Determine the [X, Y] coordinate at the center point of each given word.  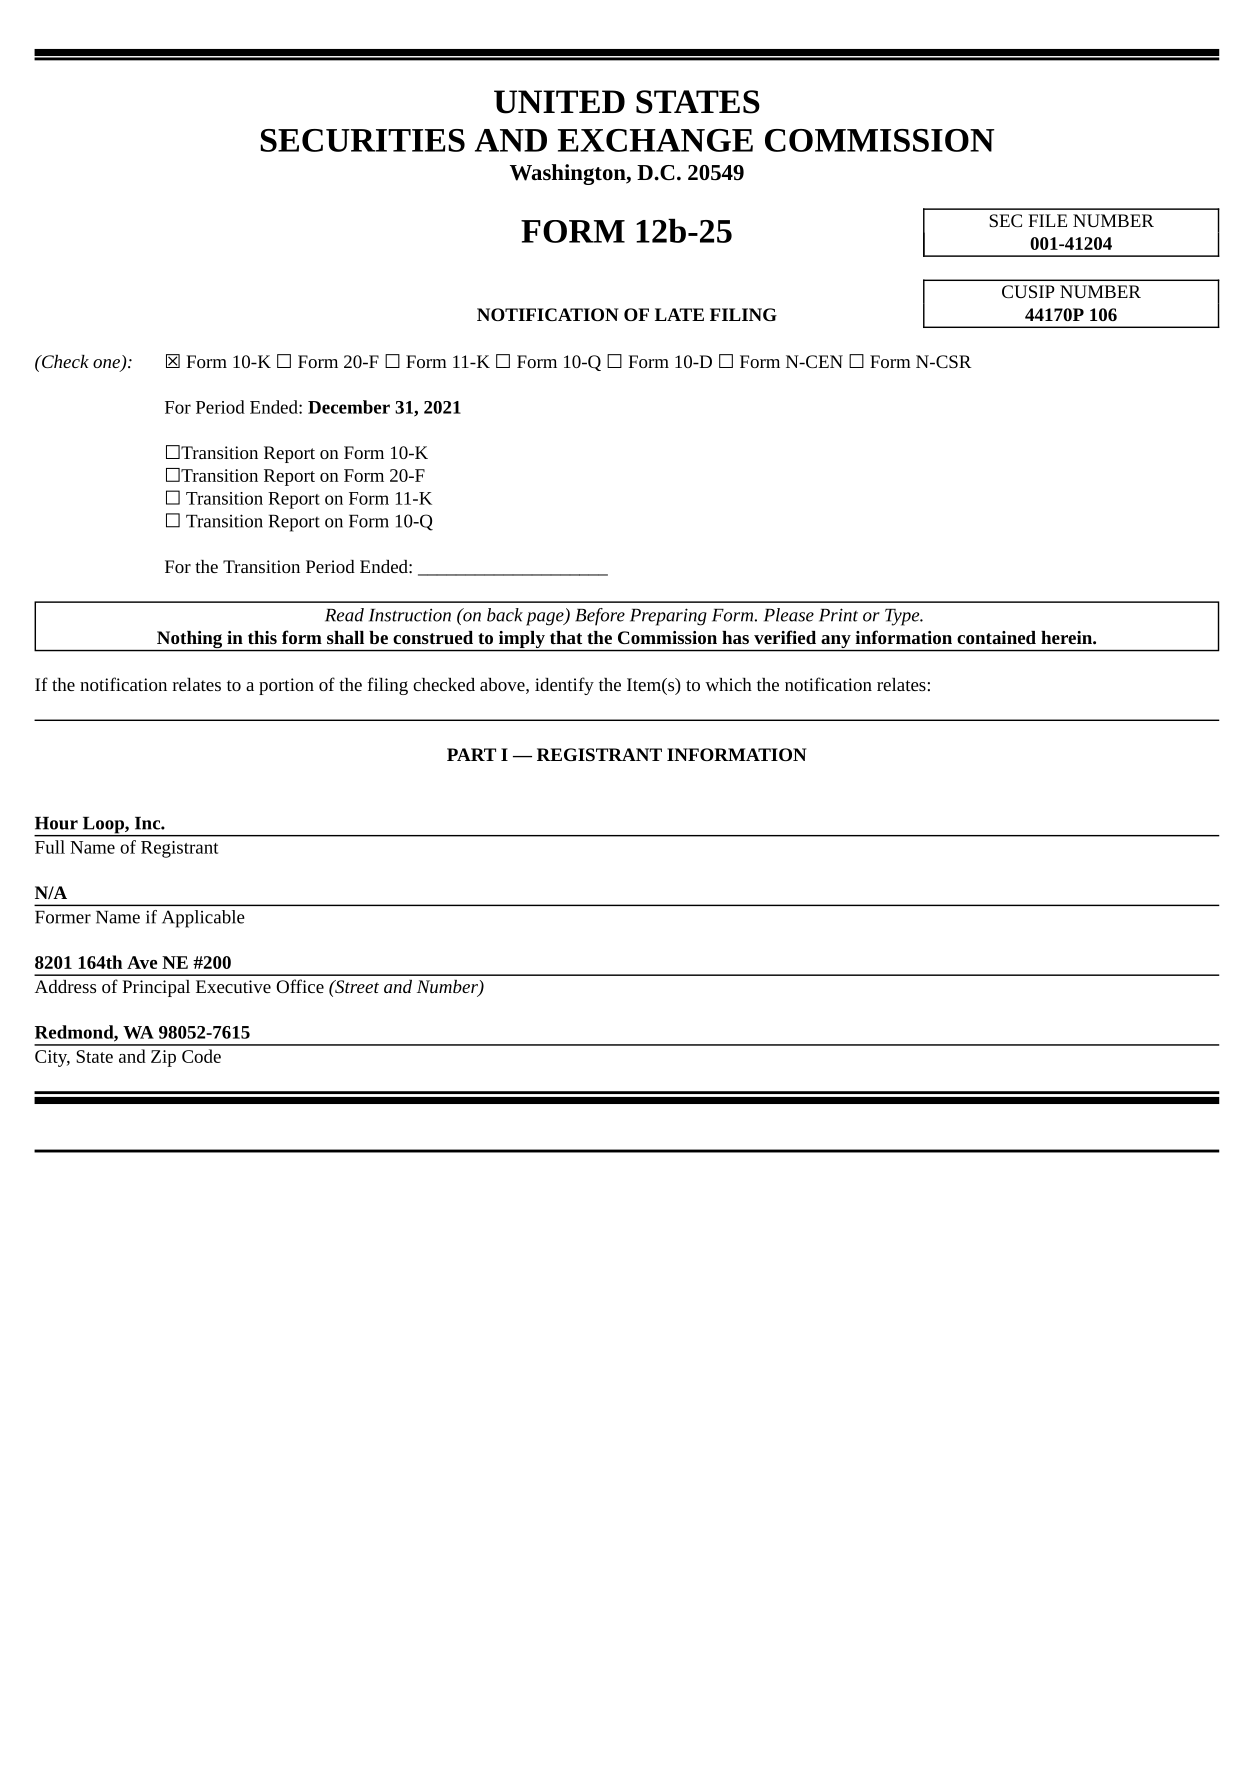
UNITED [559, 102]
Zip [163, 1058]
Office [300, 986]
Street [356, 986]
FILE [1047, 220]
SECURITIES [363, 140]
